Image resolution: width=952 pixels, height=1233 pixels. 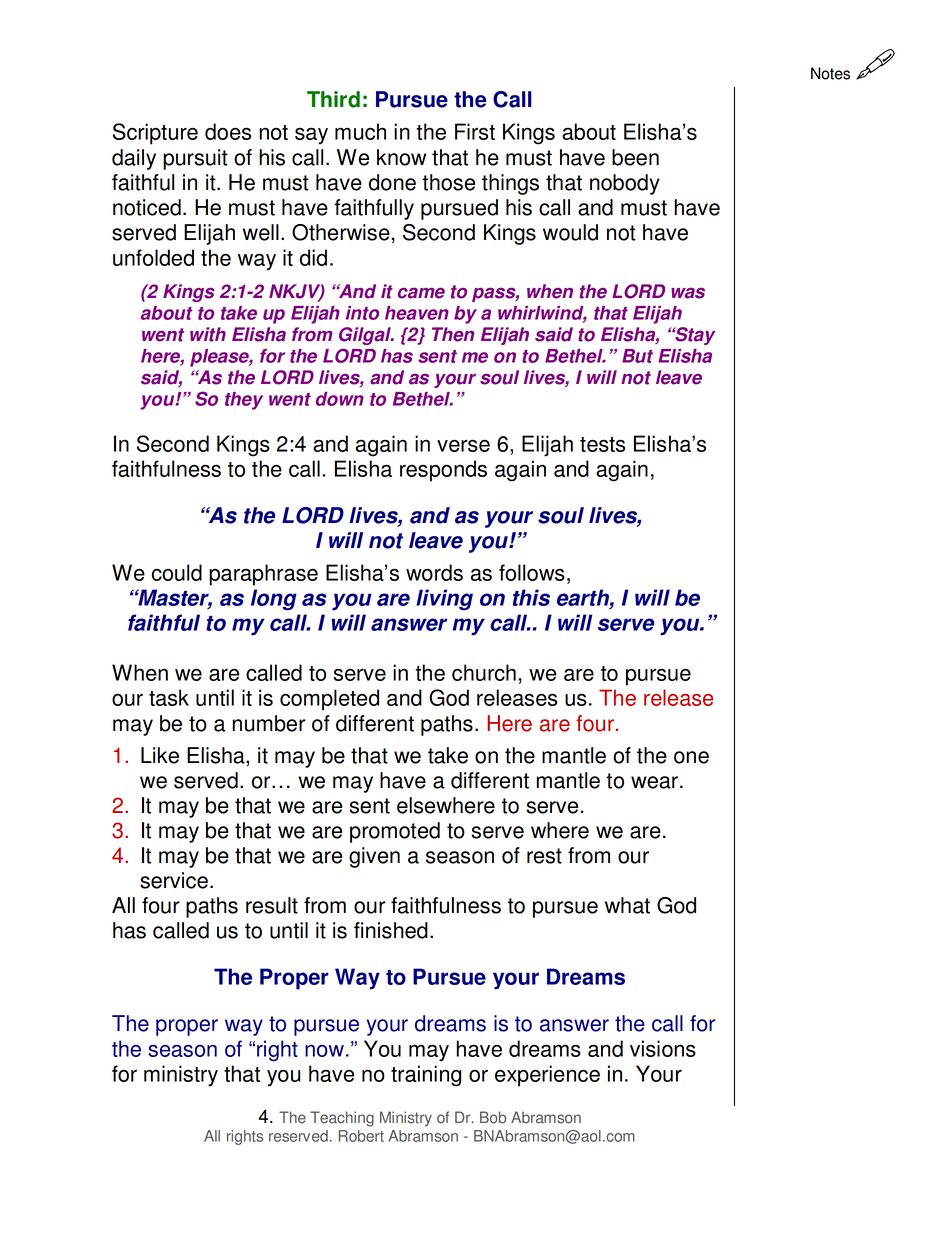 I want to click on Then, so click(x=453, y=334).
